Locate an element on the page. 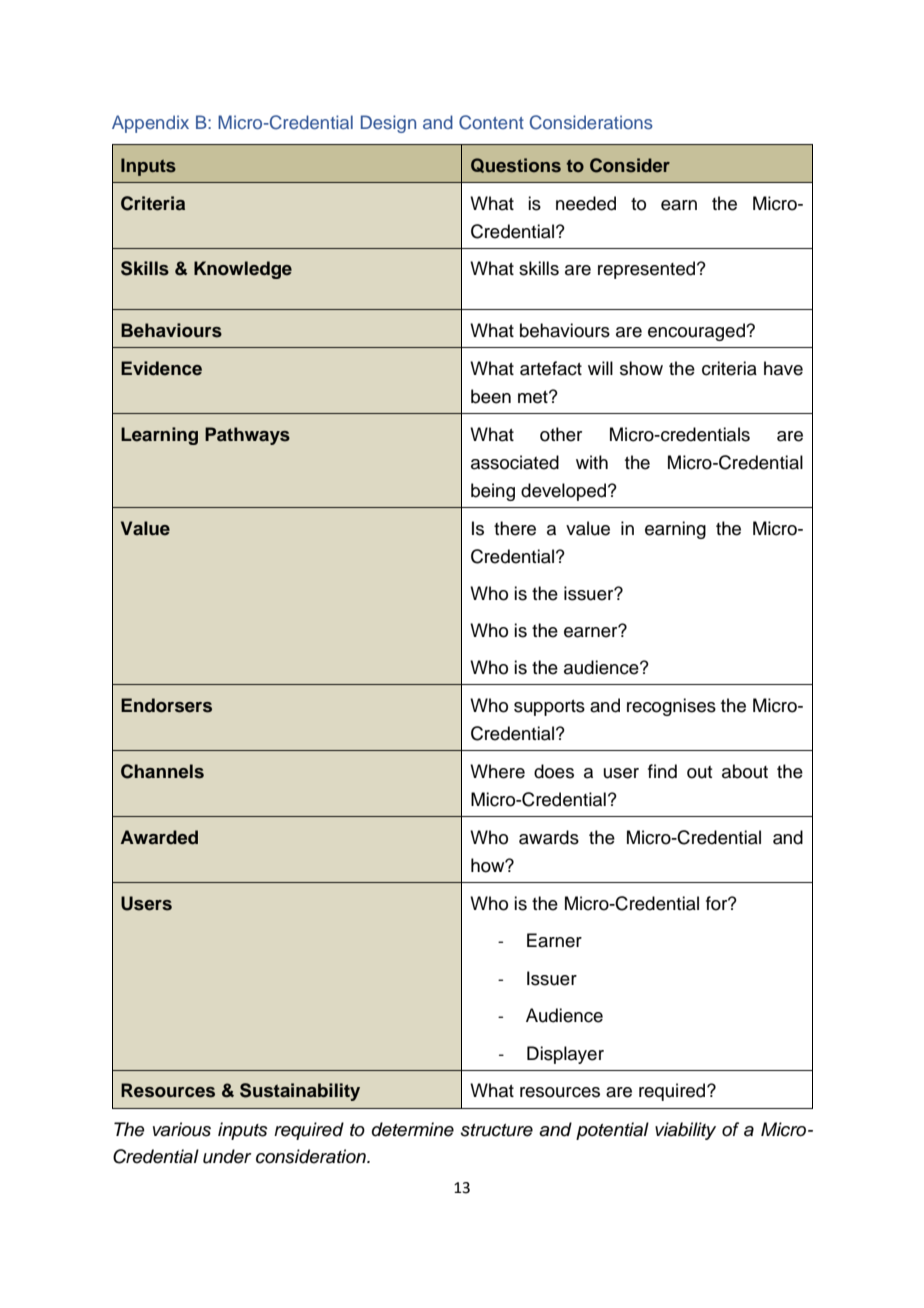 This page has height=1308, width=924. Appendix is located at coordinates (150, 124).
